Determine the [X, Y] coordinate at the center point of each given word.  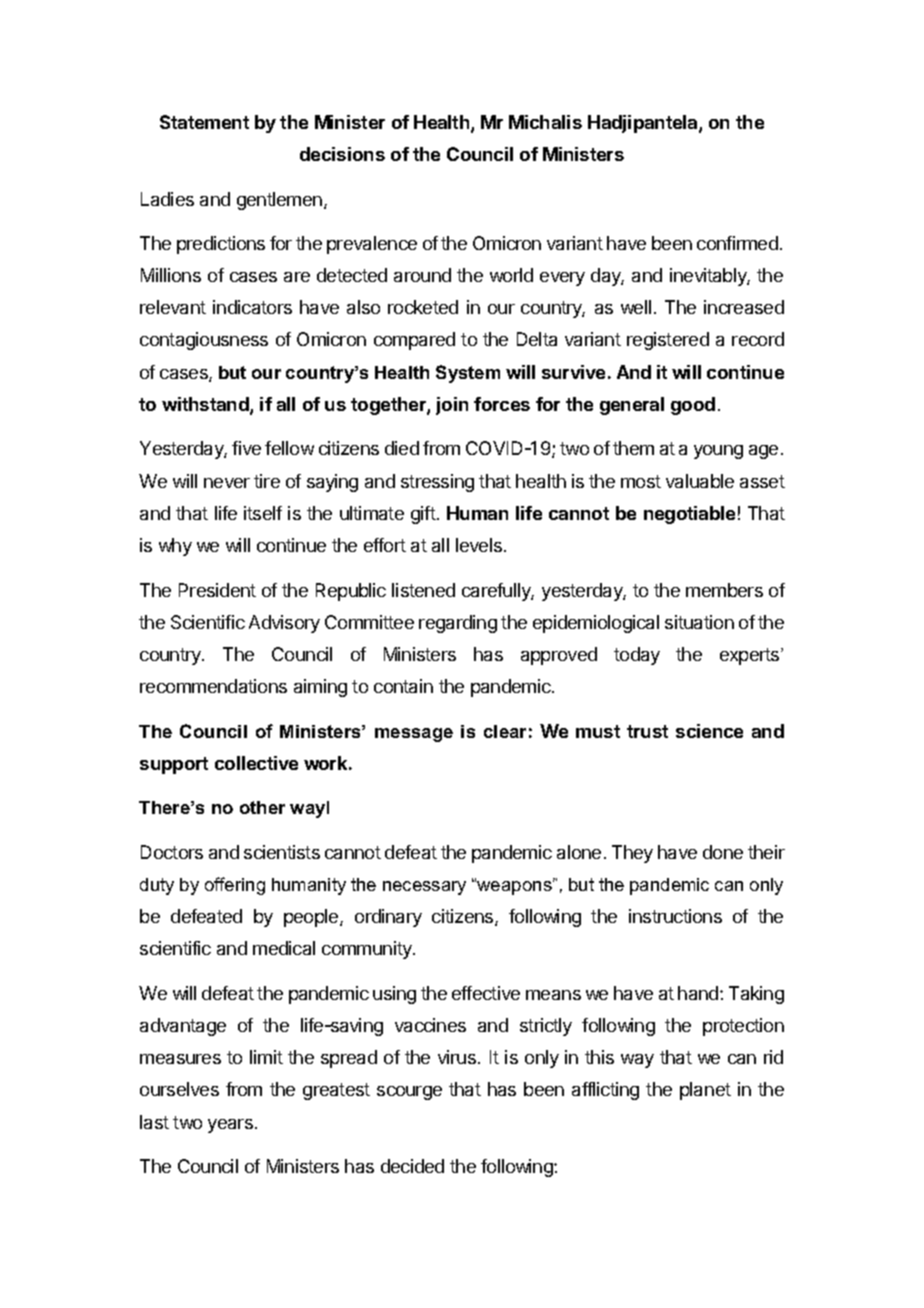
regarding [458, 624]
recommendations [213, 686]
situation [699, 622]
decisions [342, 154]
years [230, 1126]
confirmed [737, 243]
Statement [204, 122]
